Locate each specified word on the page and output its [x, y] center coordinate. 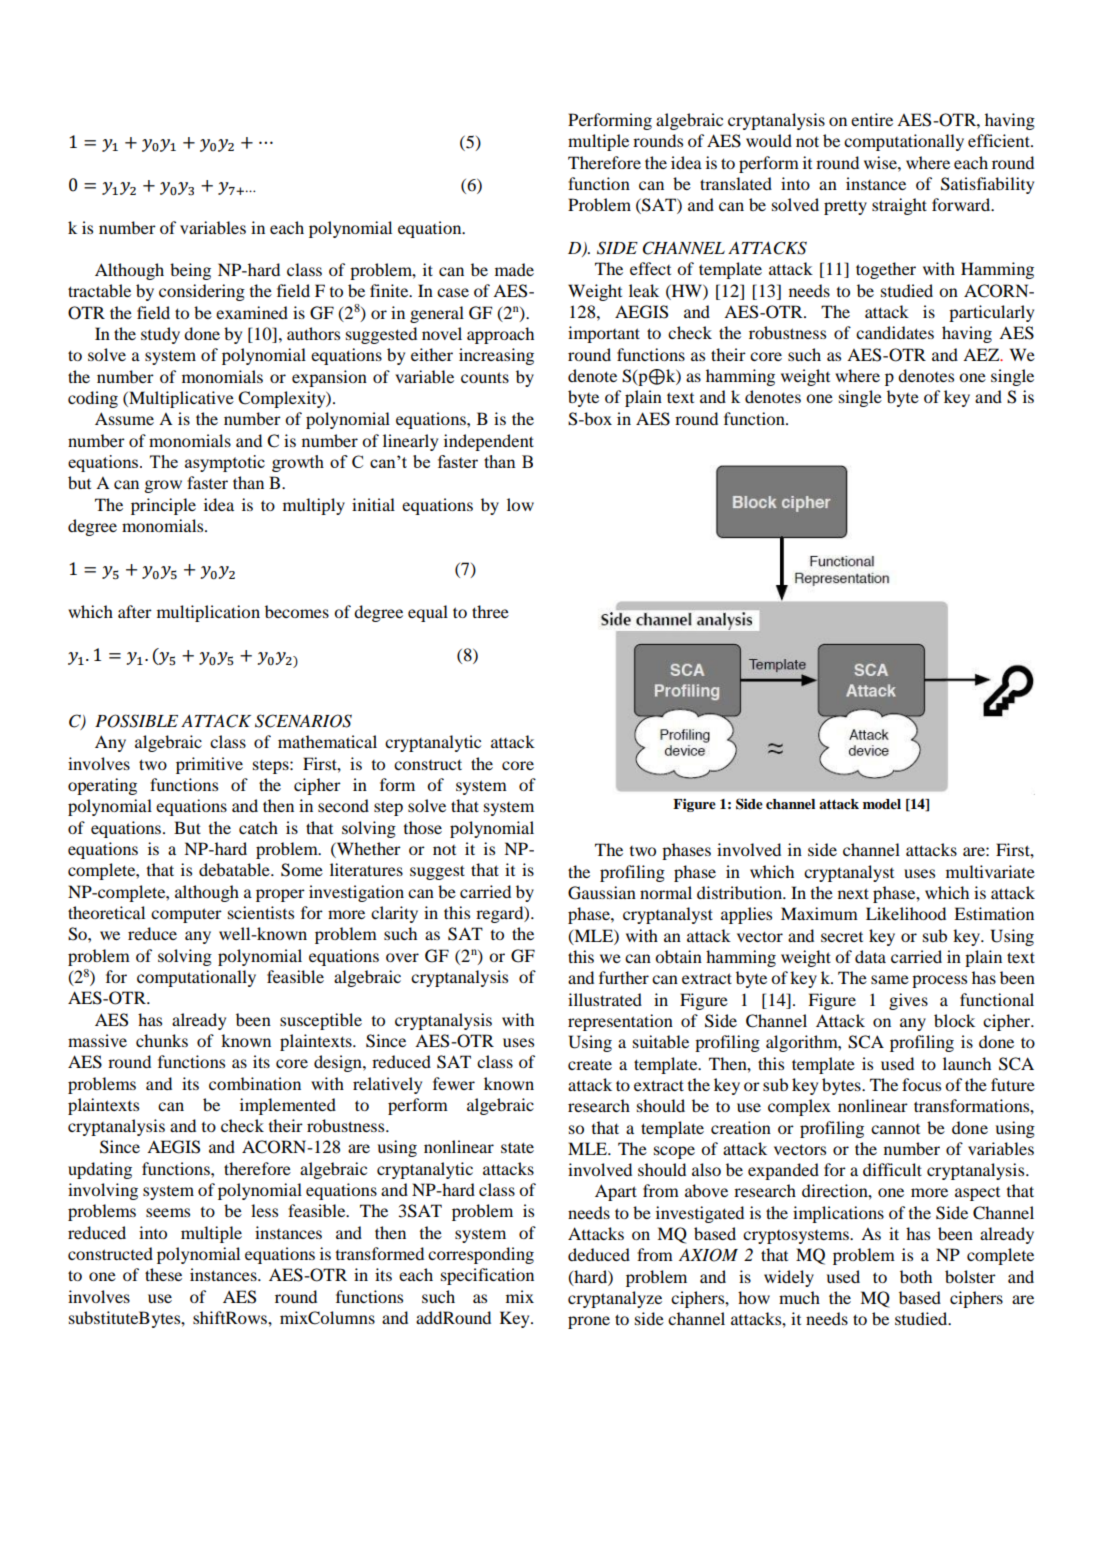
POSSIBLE [136, 721]
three [490, 611]
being [190, 271]
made [514, 269]
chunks [162, 1040]
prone [589, 1322]
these [163, 1274]
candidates [895, 332]
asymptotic [225, 463]
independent [489, 442]
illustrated [605, 999]
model [882, 804]
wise [881, 162]
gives [908, 1001]
